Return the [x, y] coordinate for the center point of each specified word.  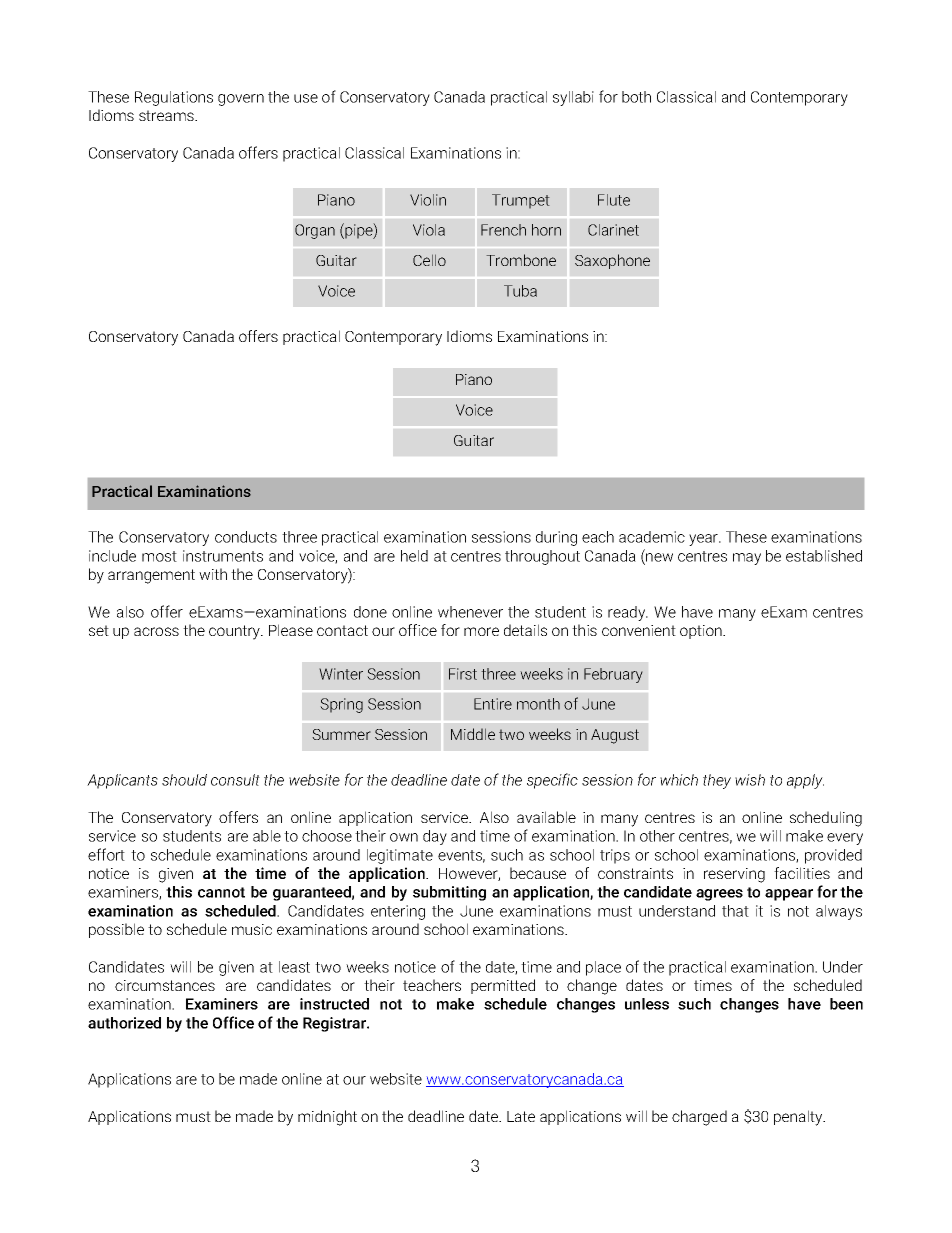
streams [167, 115]
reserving [734, 875]
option [702, 632]
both [636, 97]
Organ [315, 231]
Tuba [520, 291]
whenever [470, 612]
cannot [221, 892]
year [704, 540]
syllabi [573, 98]
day [435, 837]
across [156, 631]
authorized [124, 1023]
